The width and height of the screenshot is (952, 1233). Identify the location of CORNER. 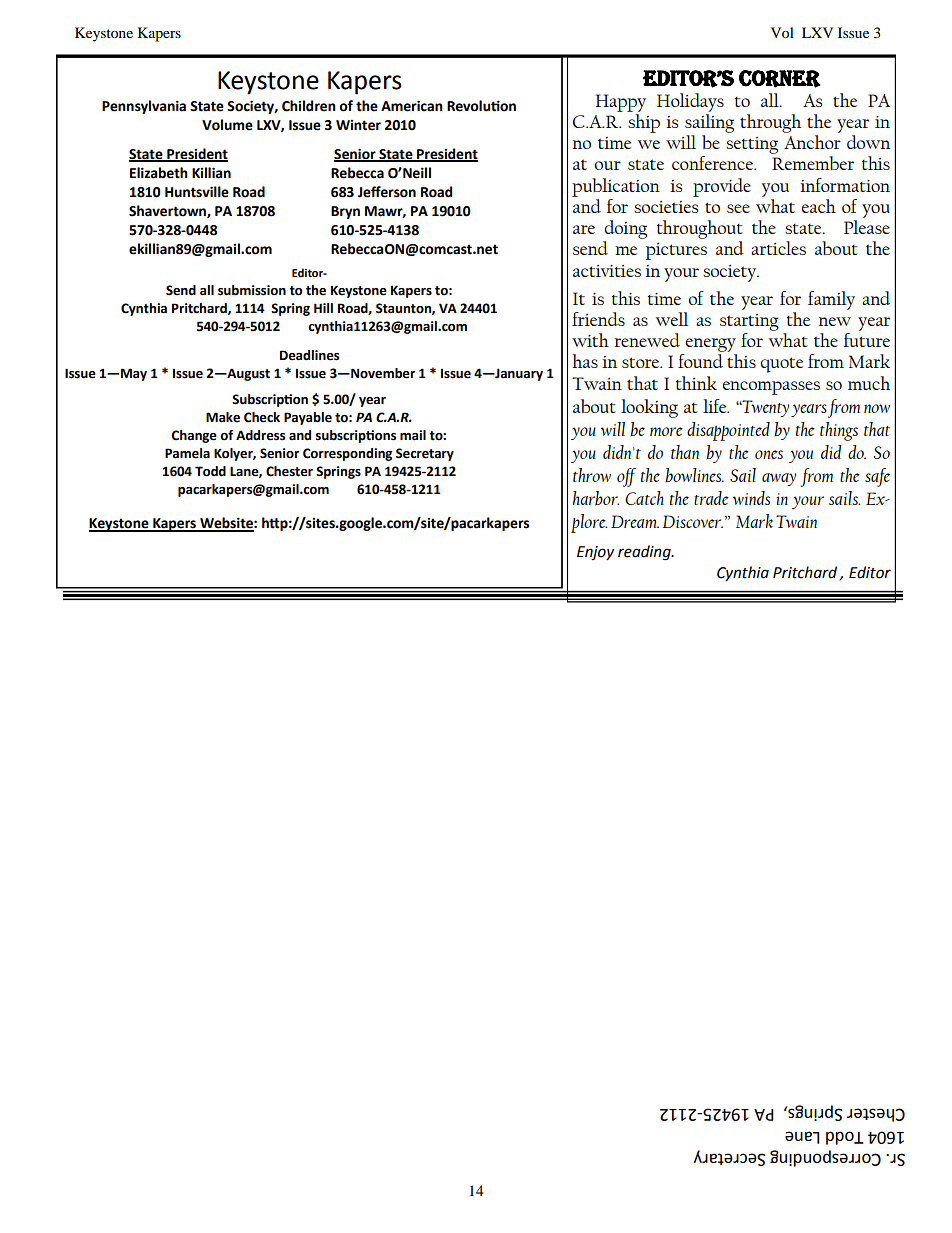
(780, 79).
